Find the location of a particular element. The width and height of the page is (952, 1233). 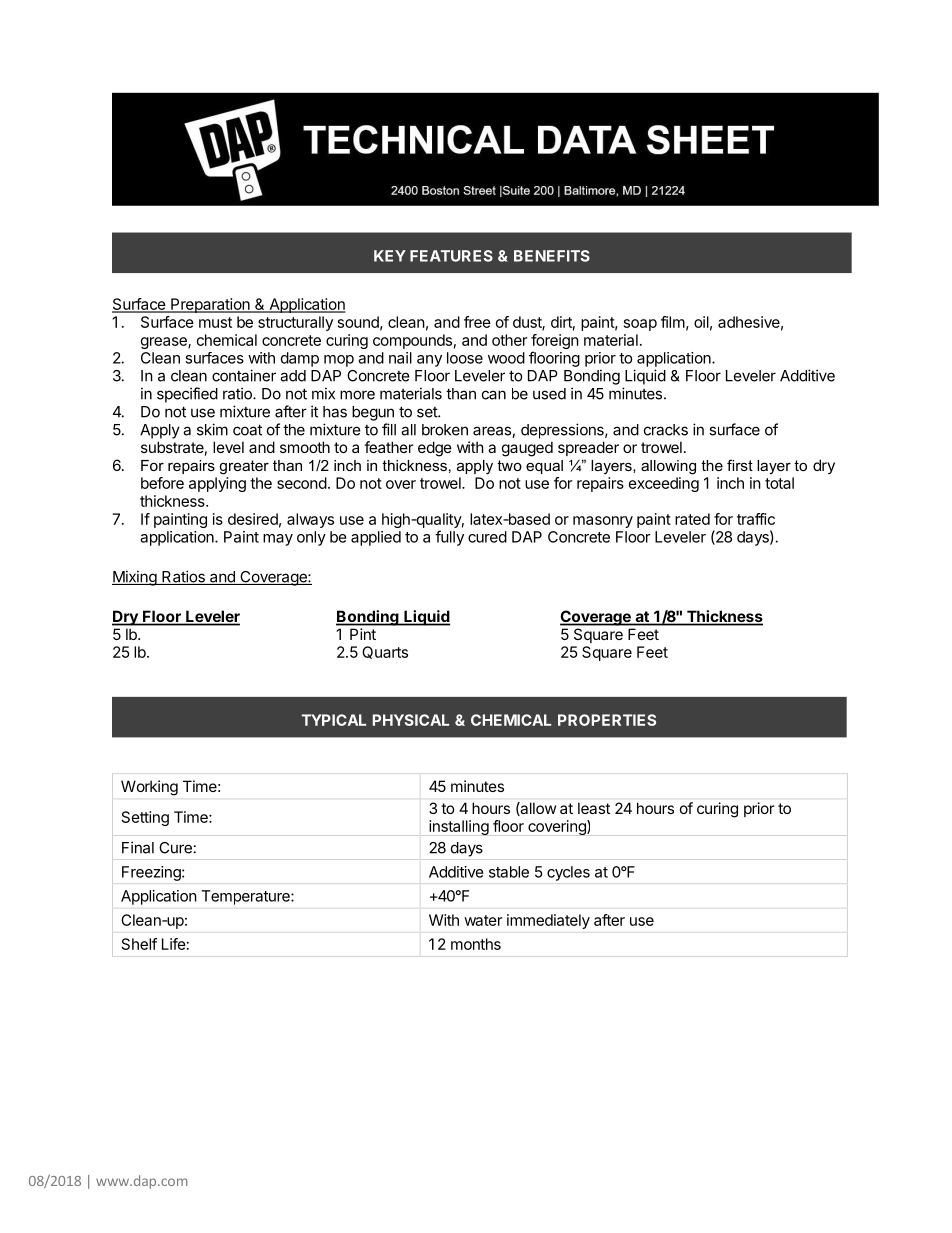

Mixing is located at coordinates (135, 578).
